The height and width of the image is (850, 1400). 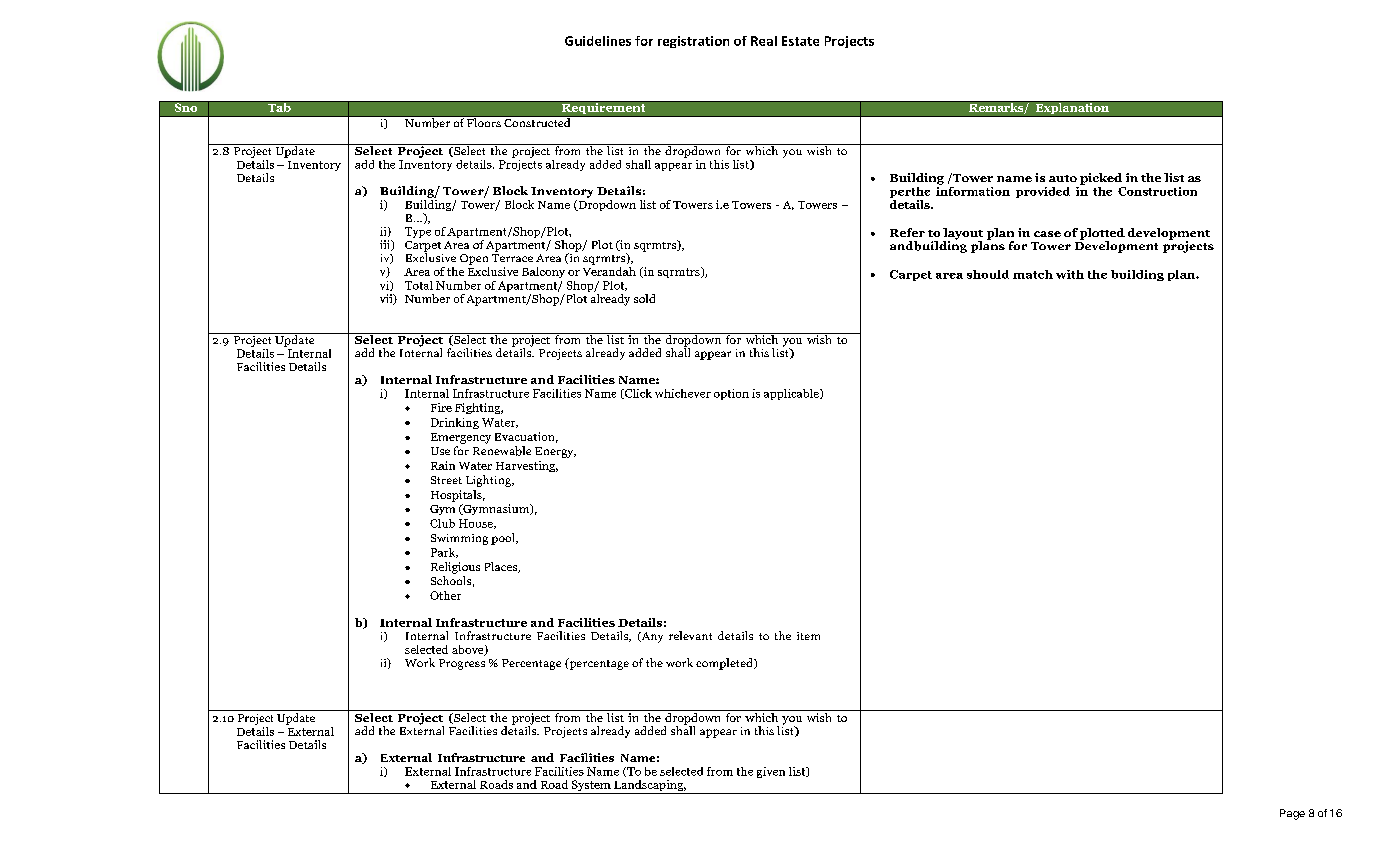 What do you see at coordinates (800, 41) in the image?
I see `Estate` at bounding box center [800, 41].
